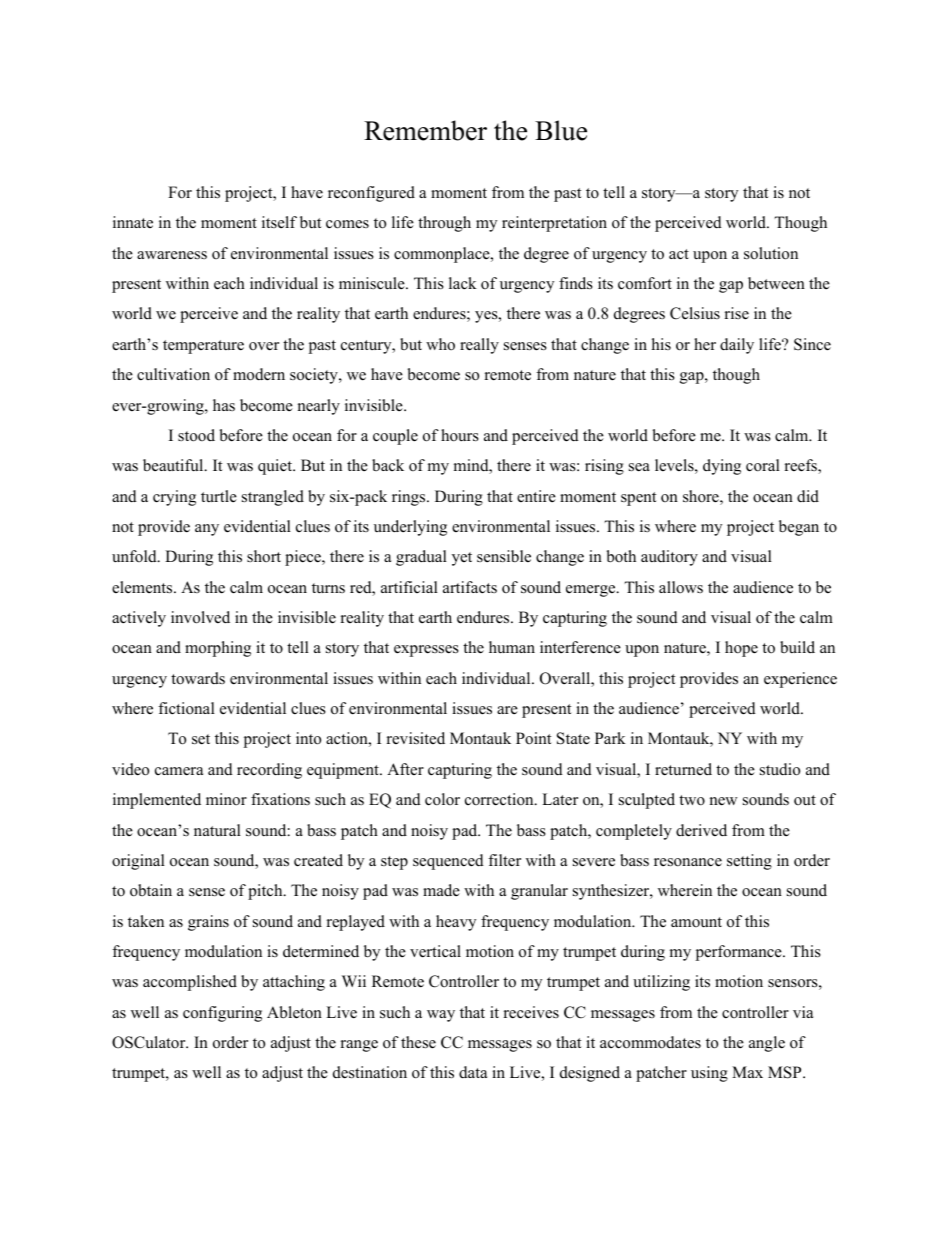 The width and height of the image is (952, 1233). I want to click on data, so click(473, 1072).
